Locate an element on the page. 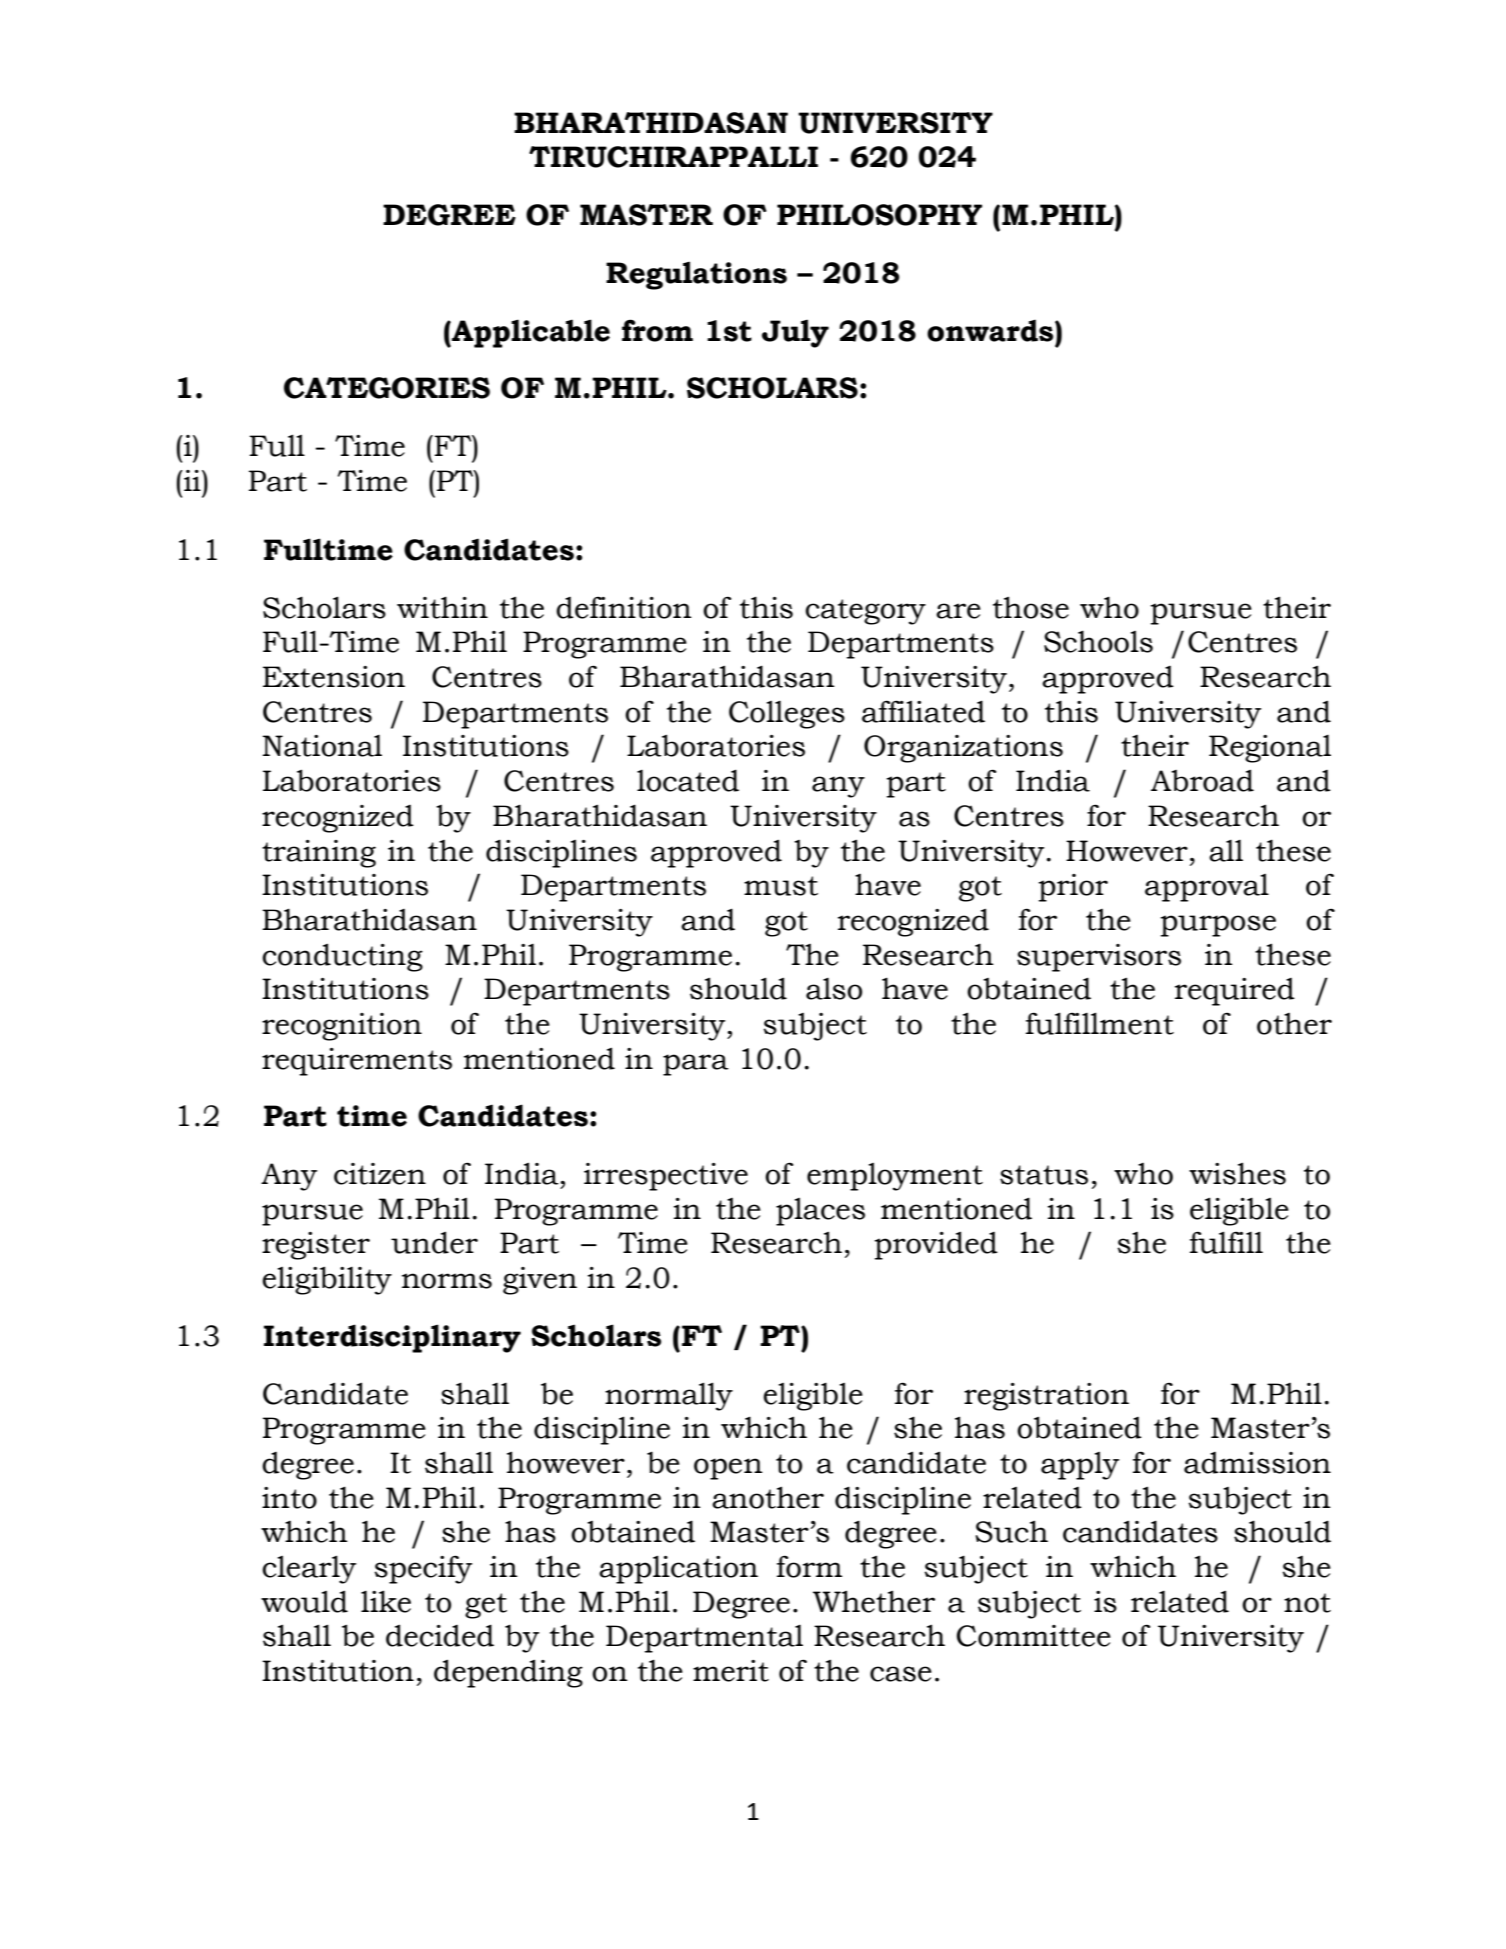 The width and height of the document is (1506, 1949). CATEGORIES is located at coordinates (387, 388).
